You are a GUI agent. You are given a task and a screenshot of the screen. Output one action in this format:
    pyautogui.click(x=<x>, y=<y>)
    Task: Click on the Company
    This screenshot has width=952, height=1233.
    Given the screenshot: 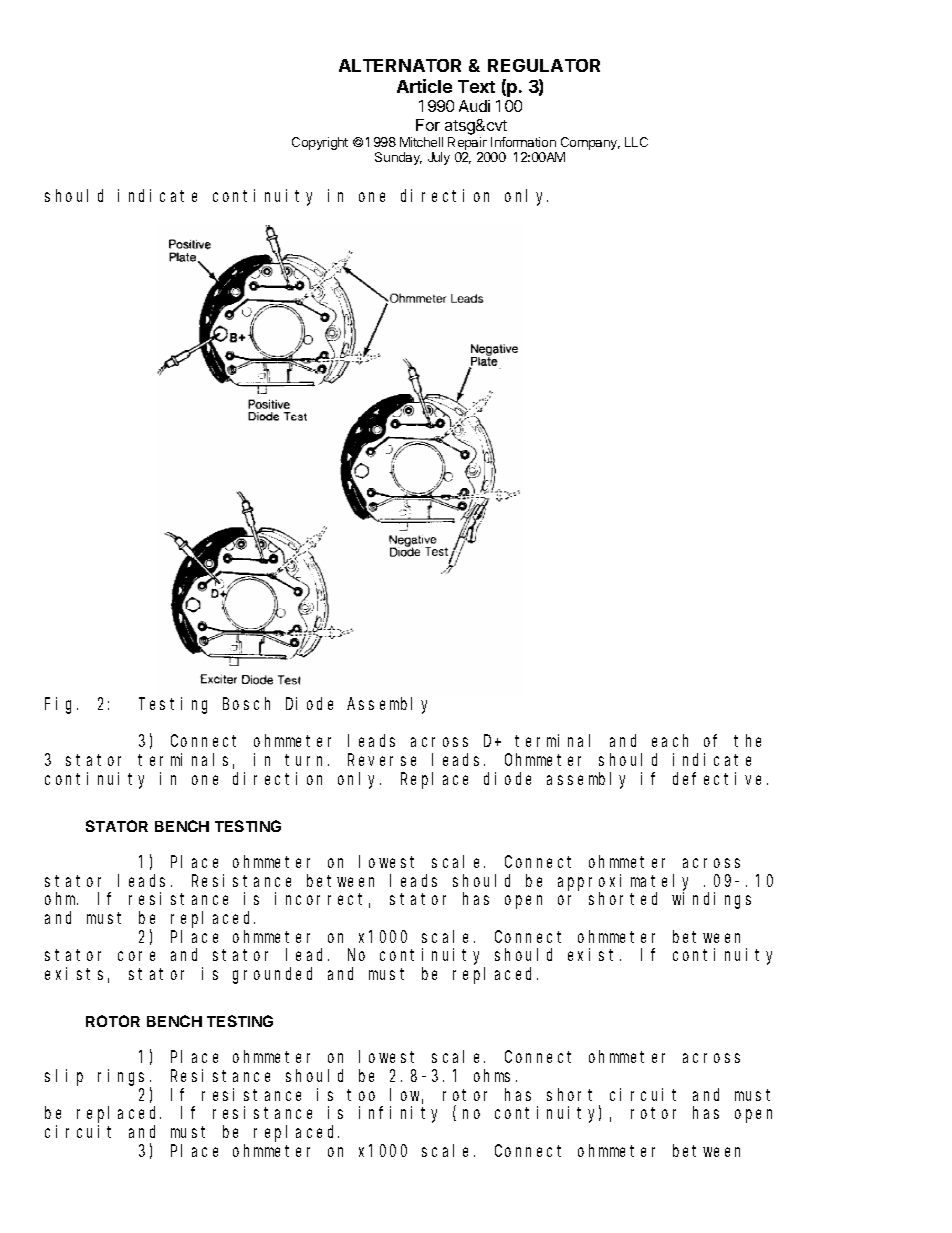 What is the action you would take?
    pyautogui.click(x=590, y=145)
